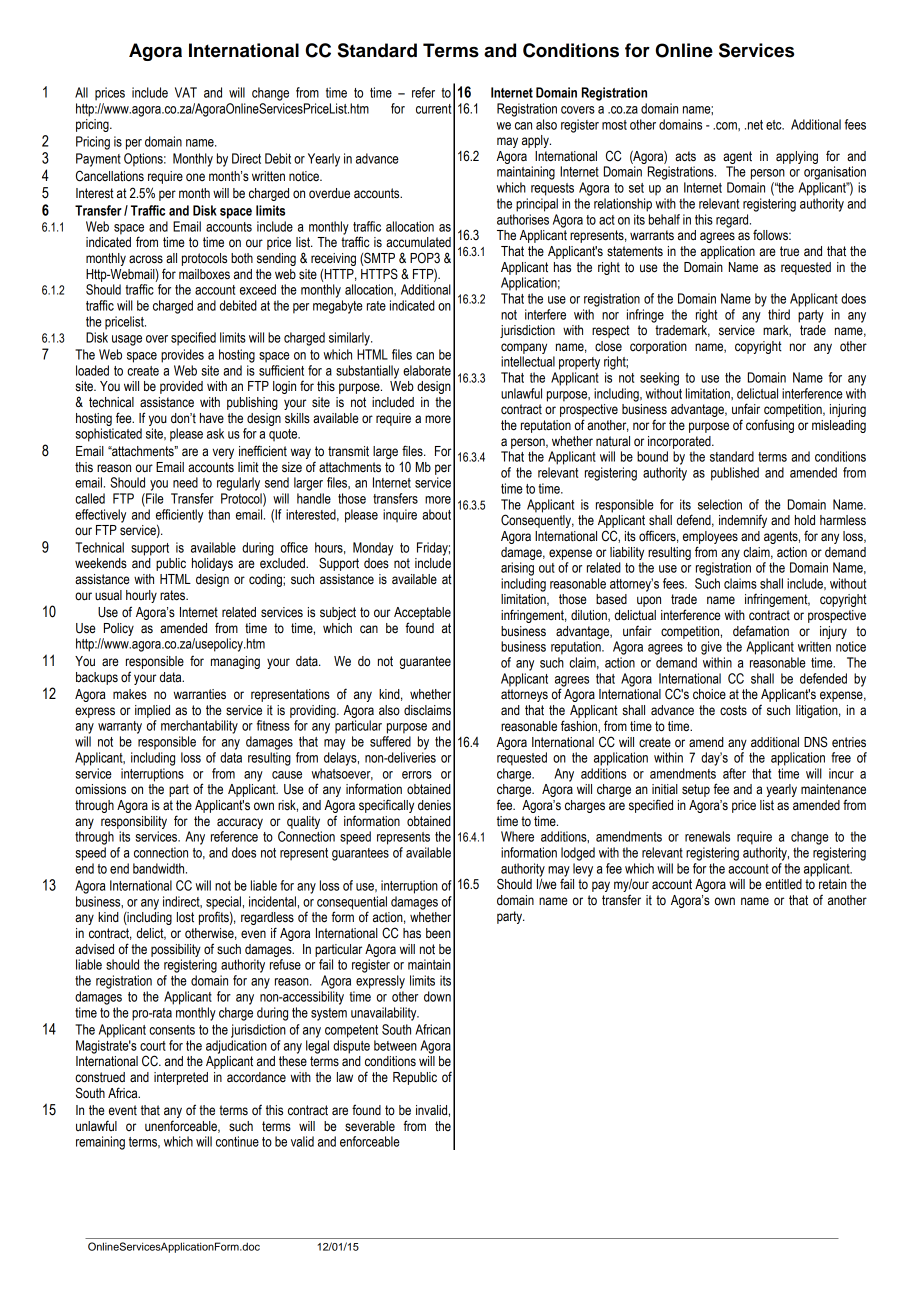 The height and width of the document is (1308, 924). Describe the element at coordinates (186, 92) in the document. I see `VAT` at that location.
